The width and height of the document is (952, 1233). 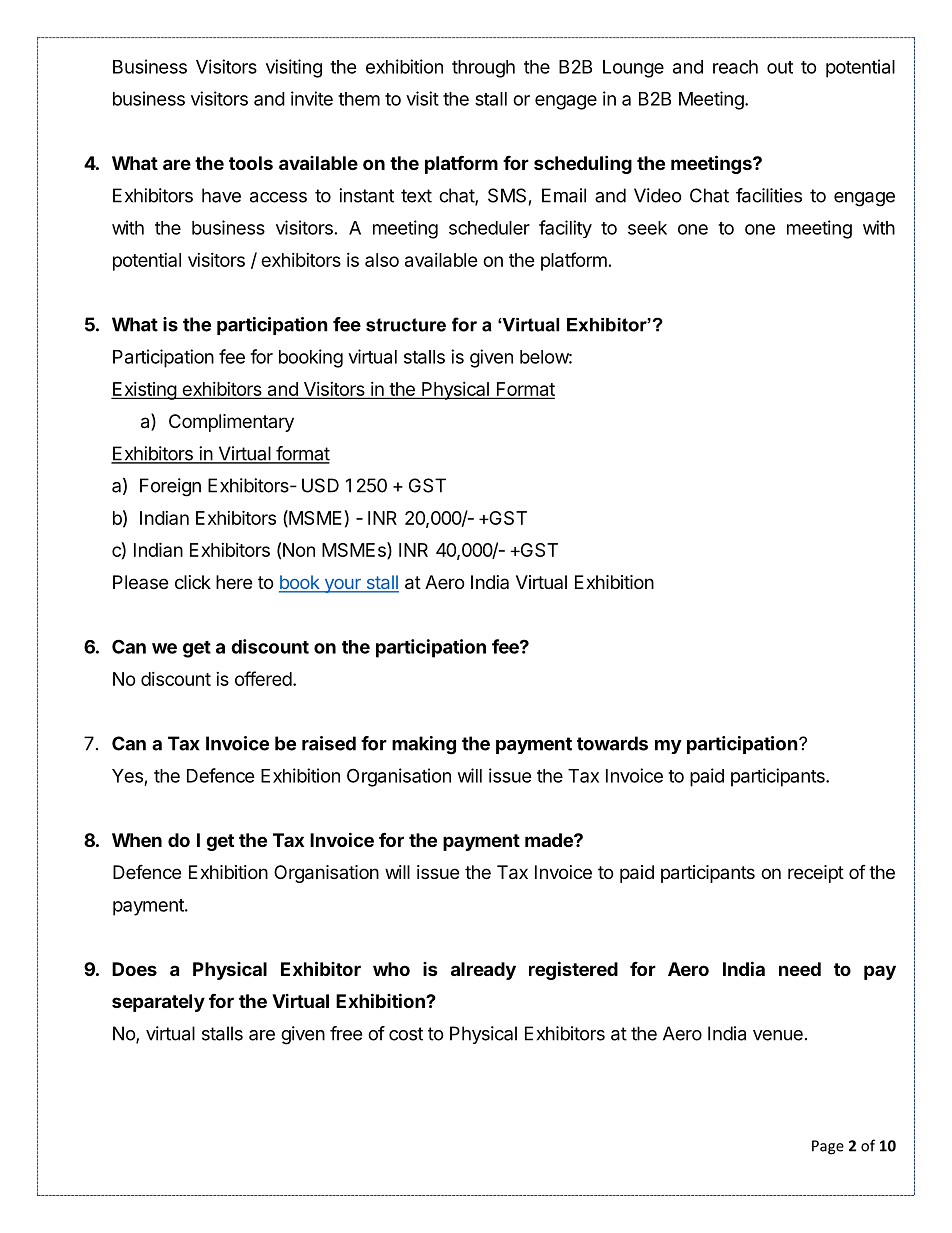 I want to click on reach, so click(x=735, y=67).
